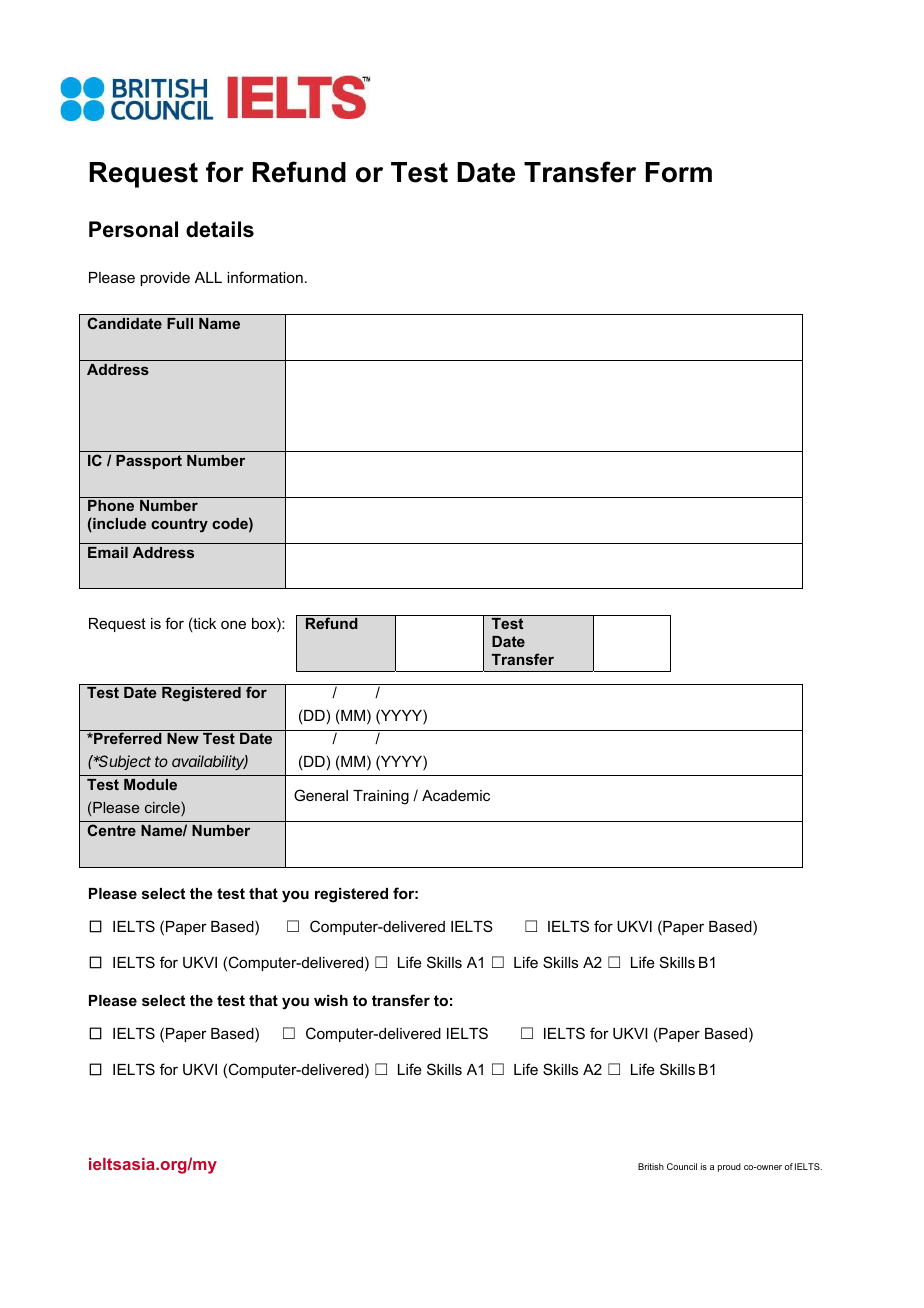  I want to click on Academic, so click(456, 795).
